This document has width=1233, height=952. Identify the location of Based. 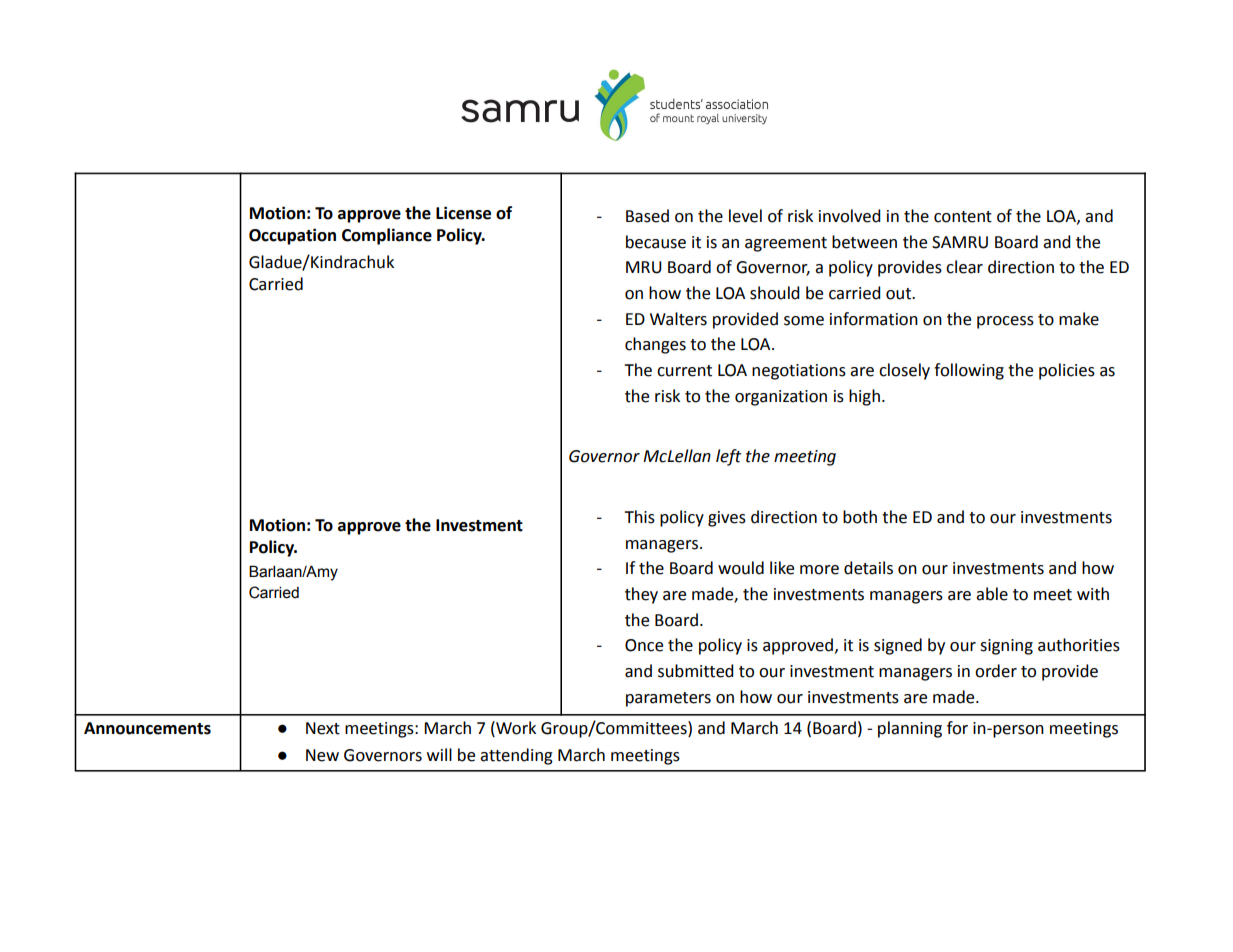
(647, 216).
